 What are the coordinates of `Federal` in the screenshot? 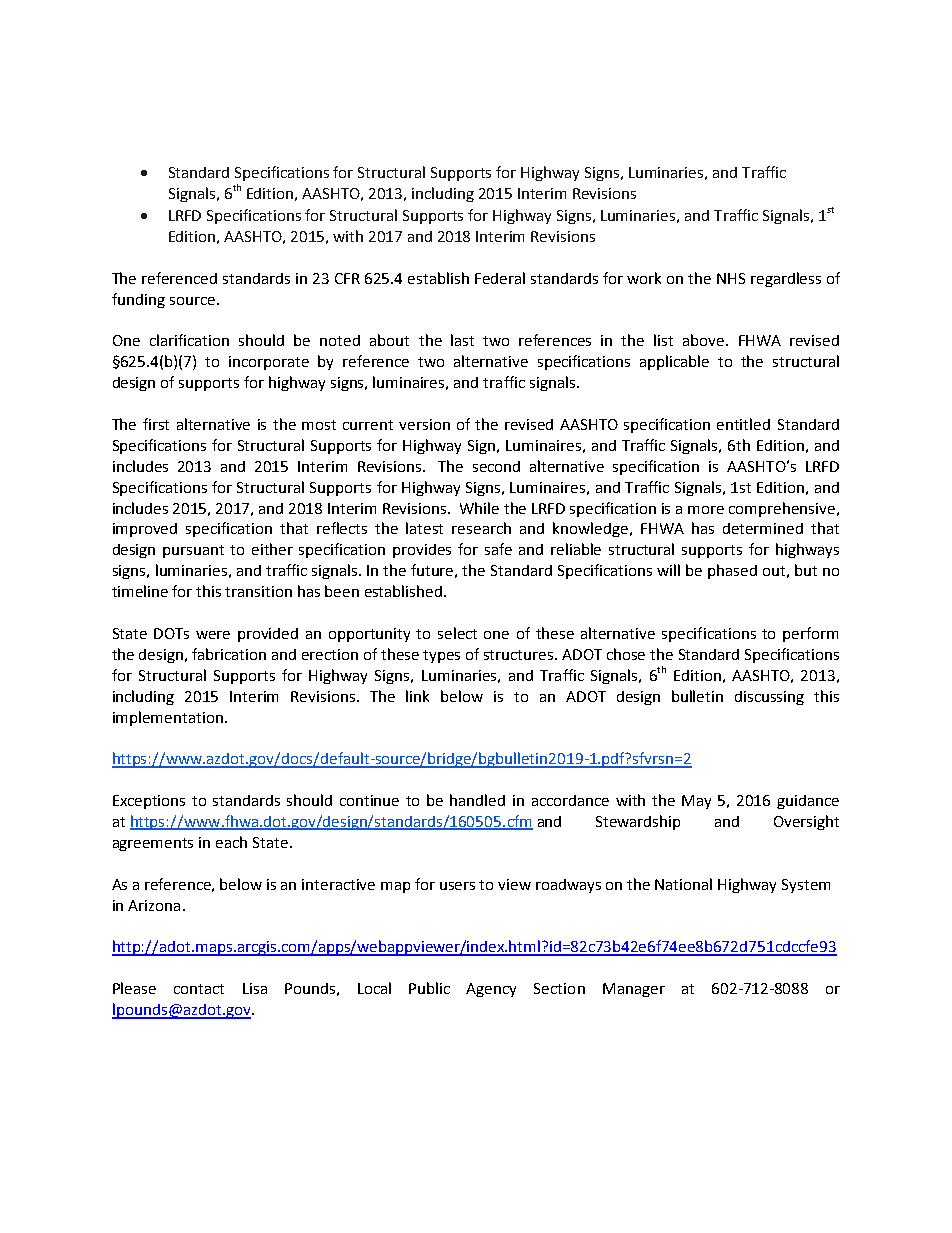 It's located at (500, 278).
